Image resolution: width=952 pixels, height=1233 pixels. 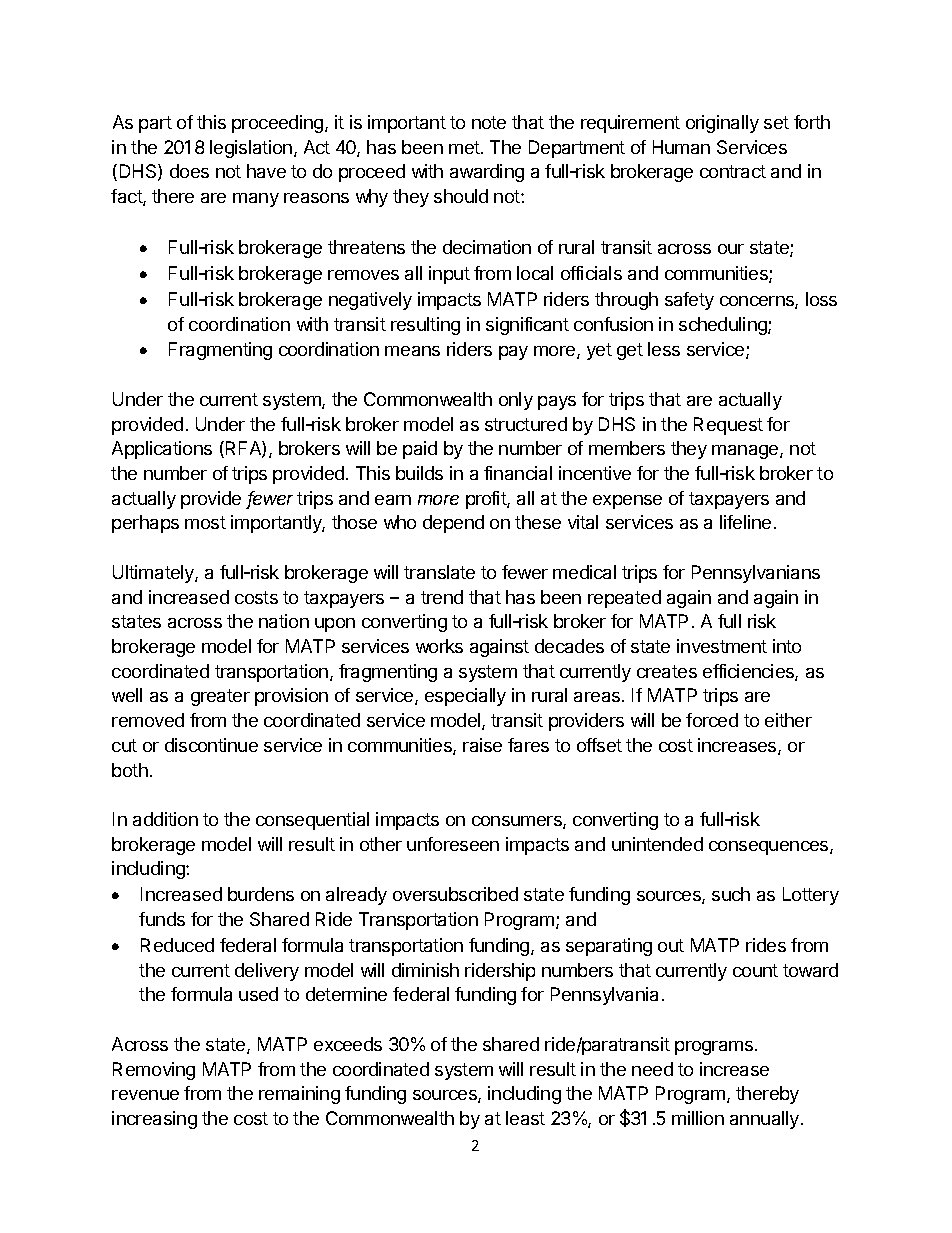 I want to click on does, so click(x=189, y=171).
